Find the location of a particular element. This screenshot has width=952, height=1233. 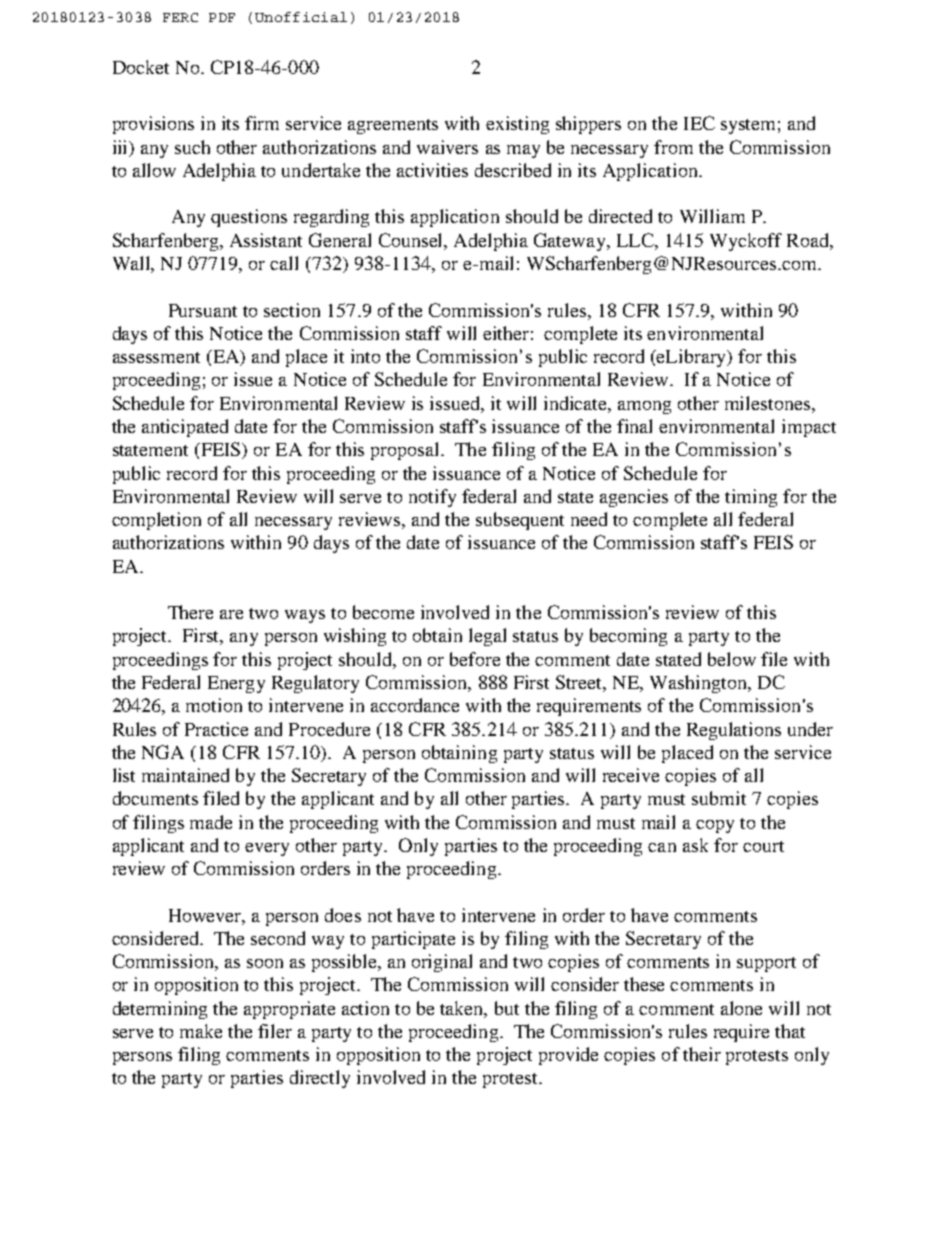

motion is located at coordinates (214, 705).
